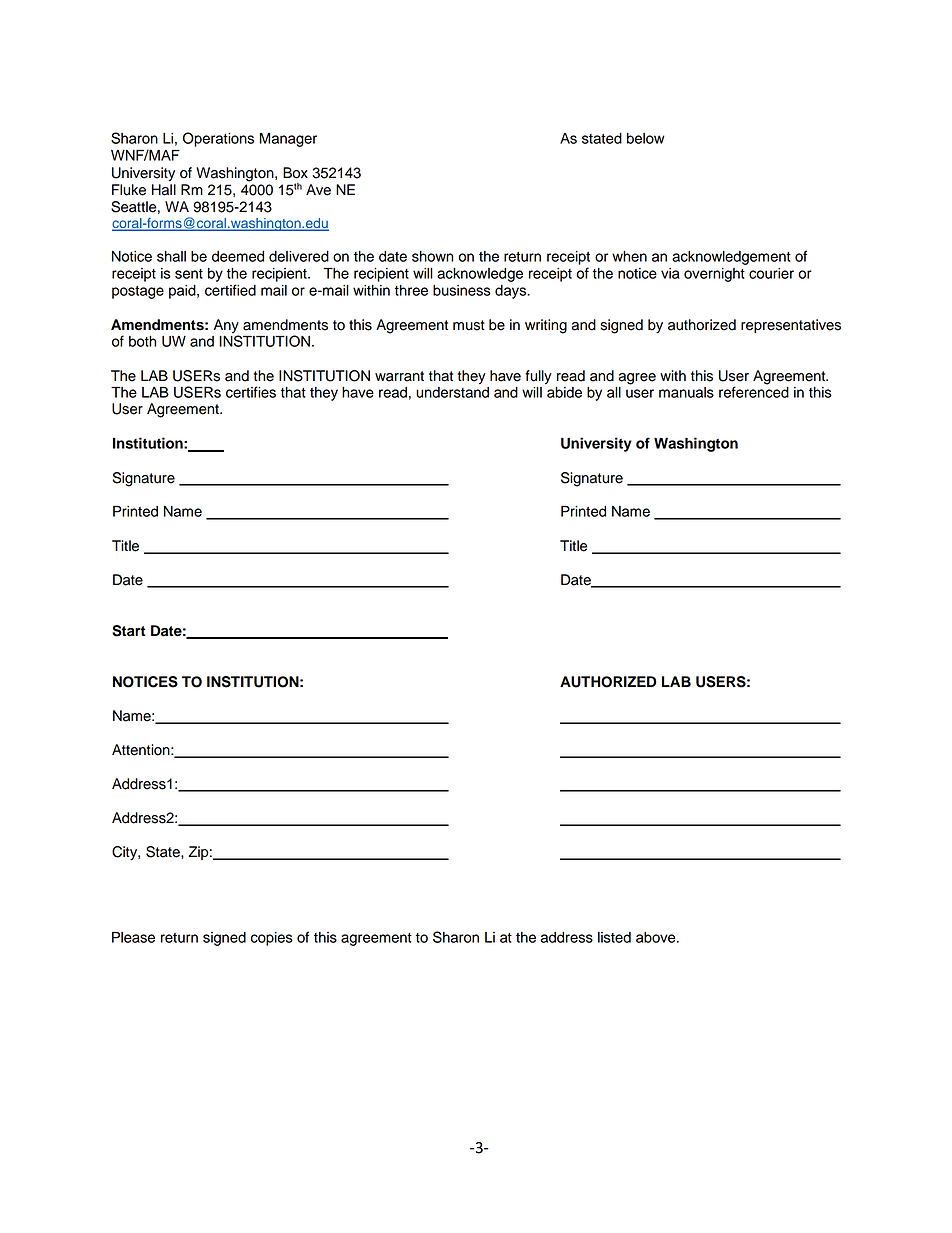 The width and height of the screenshot is (952, 1233). I want to click on below, so click(645, 138).
